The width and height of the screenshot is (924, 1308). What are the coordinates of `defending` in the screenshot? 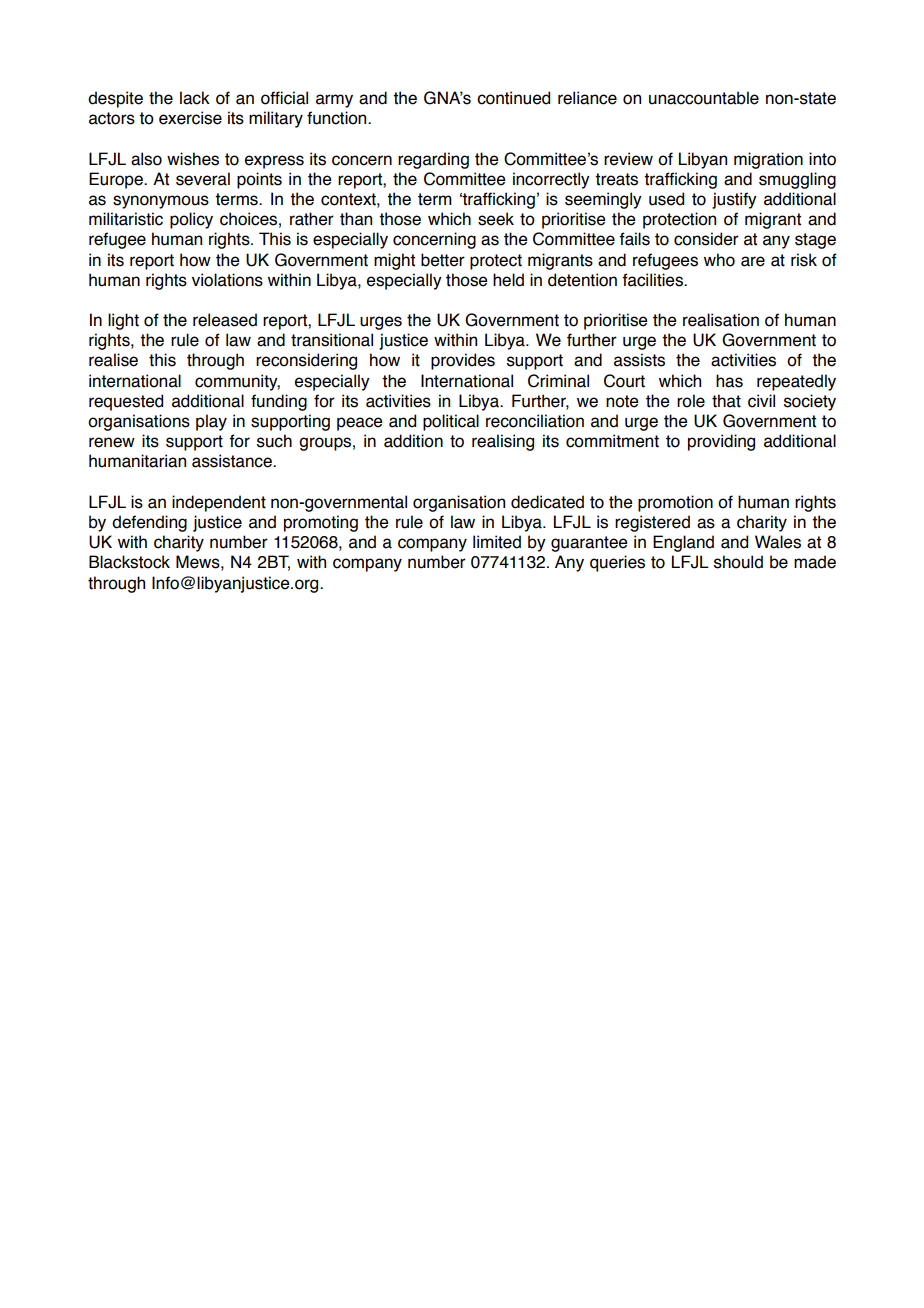 It's located at (149, 523).
